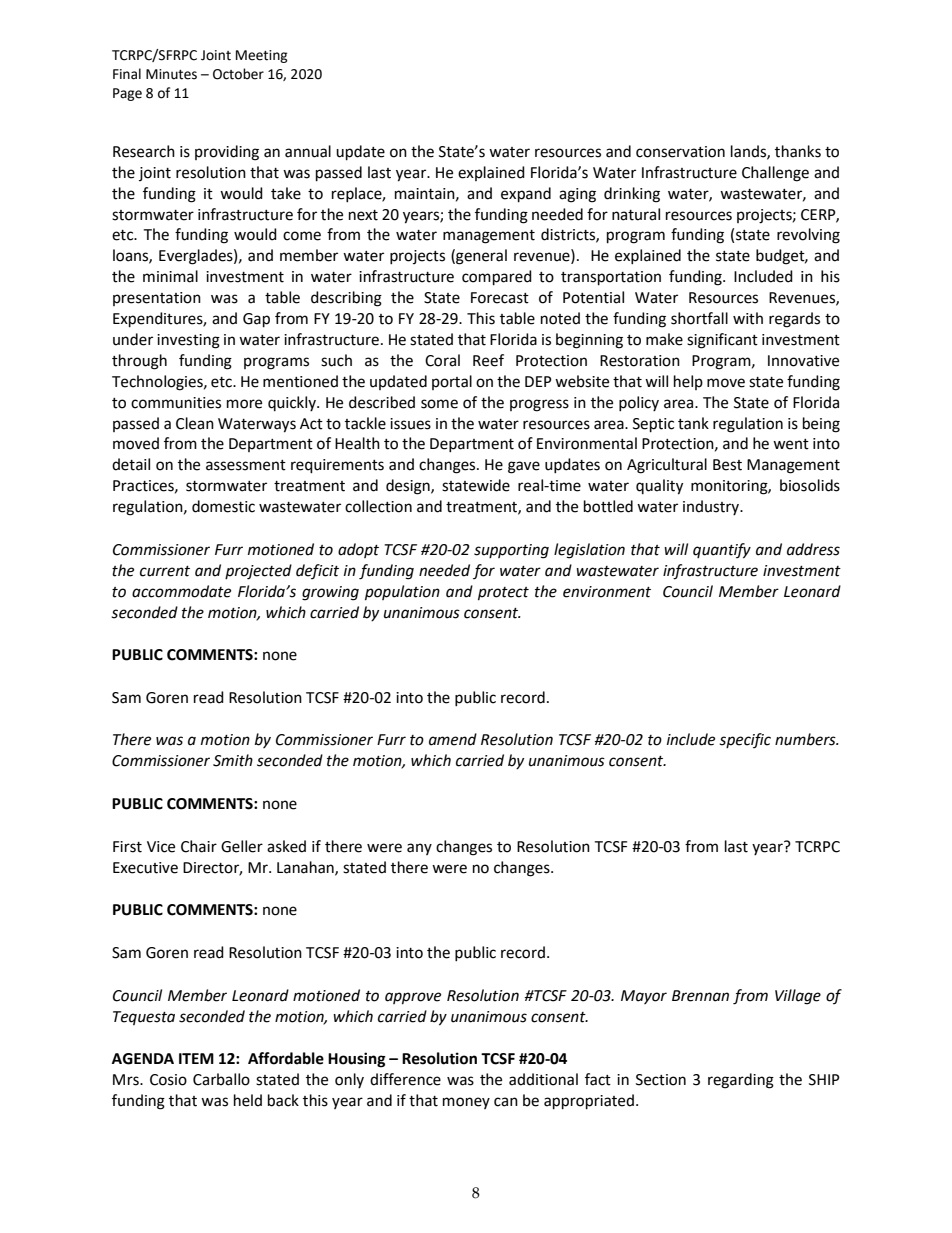  I want to click on ITEM, so click(196, 1058).
